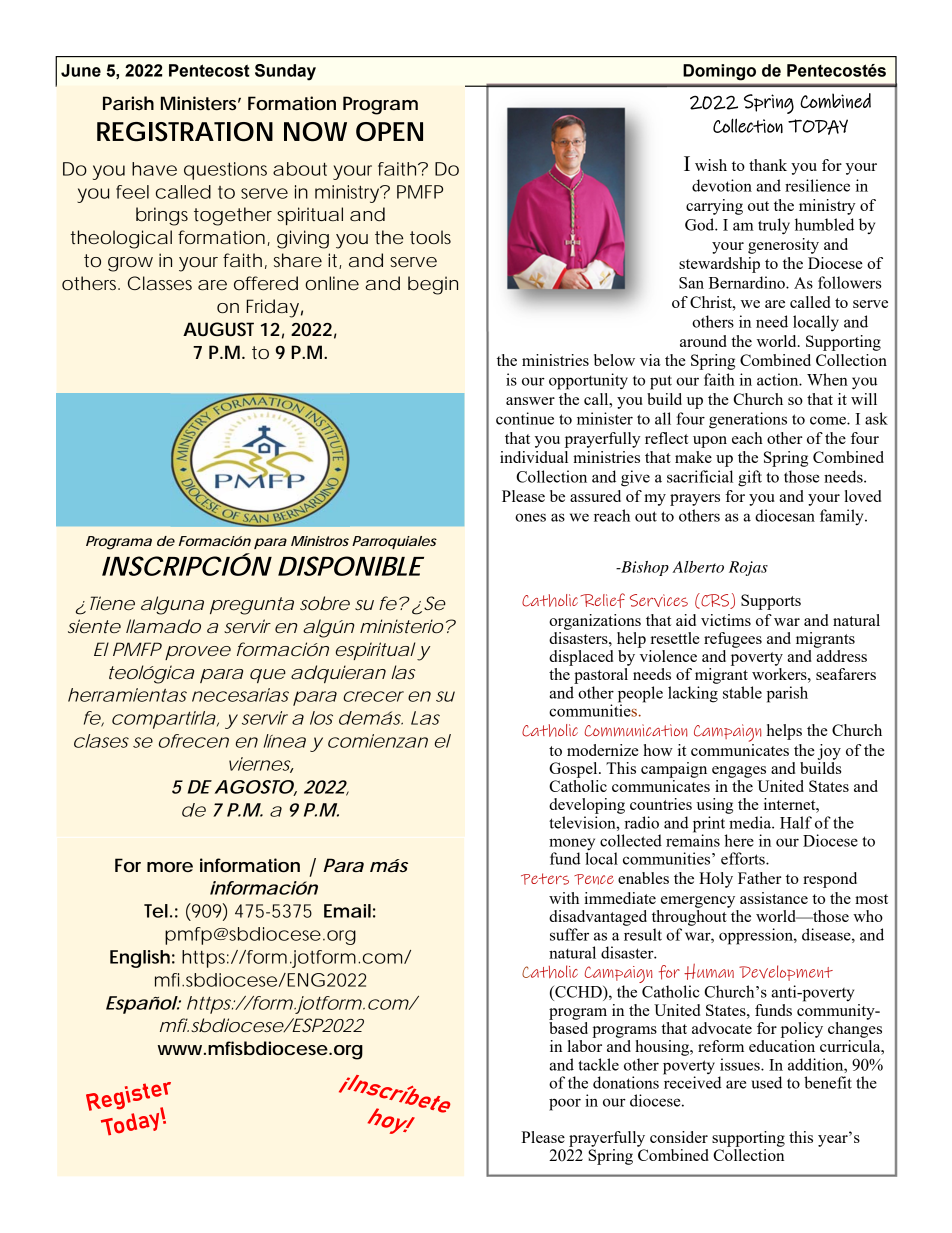  Describe the element at coordinates (818, 127) in the image. I see `TODAY` at that location.
